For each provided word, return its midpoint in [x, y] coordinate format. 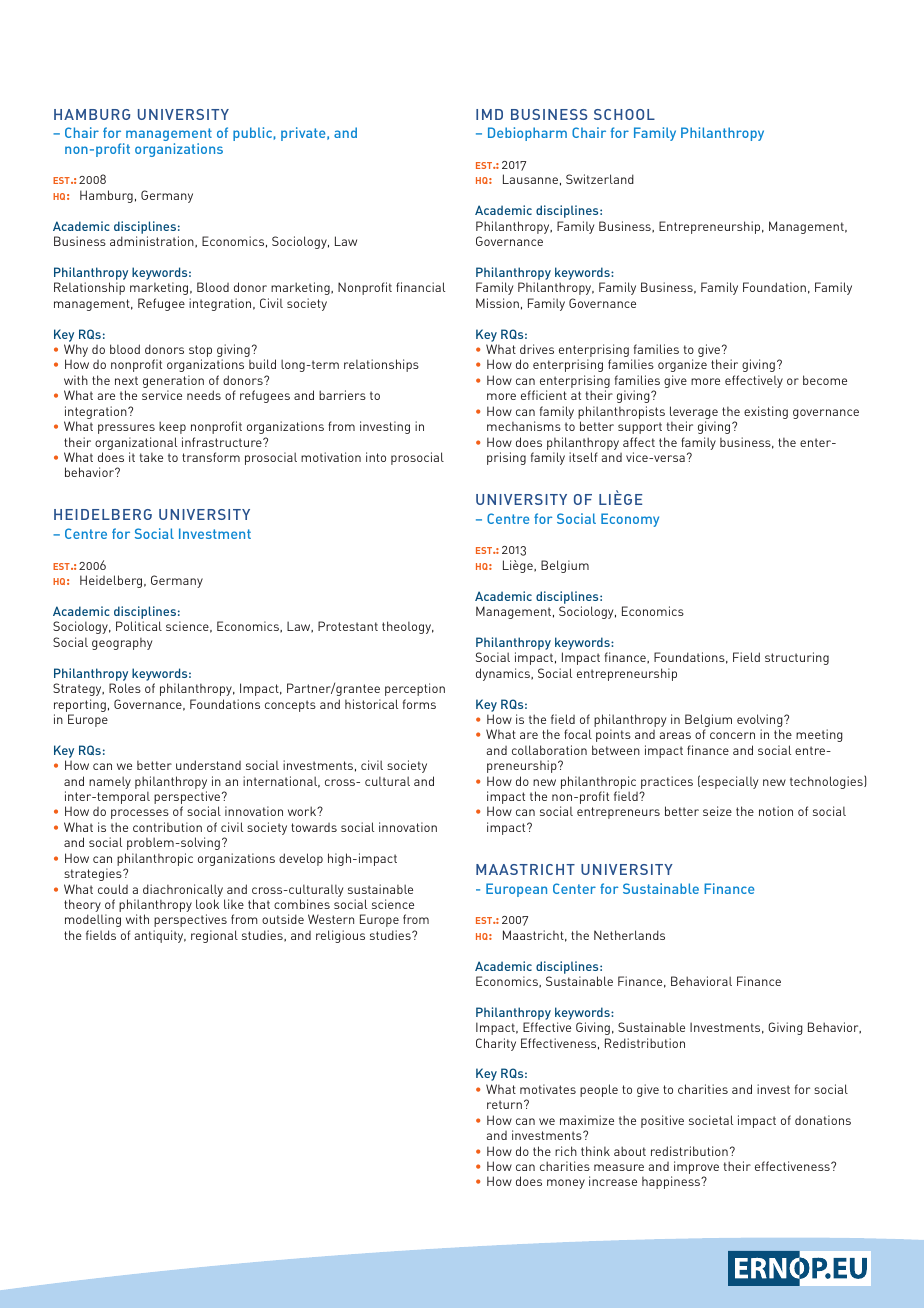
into [376, 457]
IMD [489, 114]
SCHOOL [624, 114]
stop [200, 352]
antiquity [160, 936]
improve [696, 1169]
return [504, 1104]
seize [717, 811]
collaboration [549, 750]
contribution [167, 827]
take [151, 457]
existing [766, 412]
